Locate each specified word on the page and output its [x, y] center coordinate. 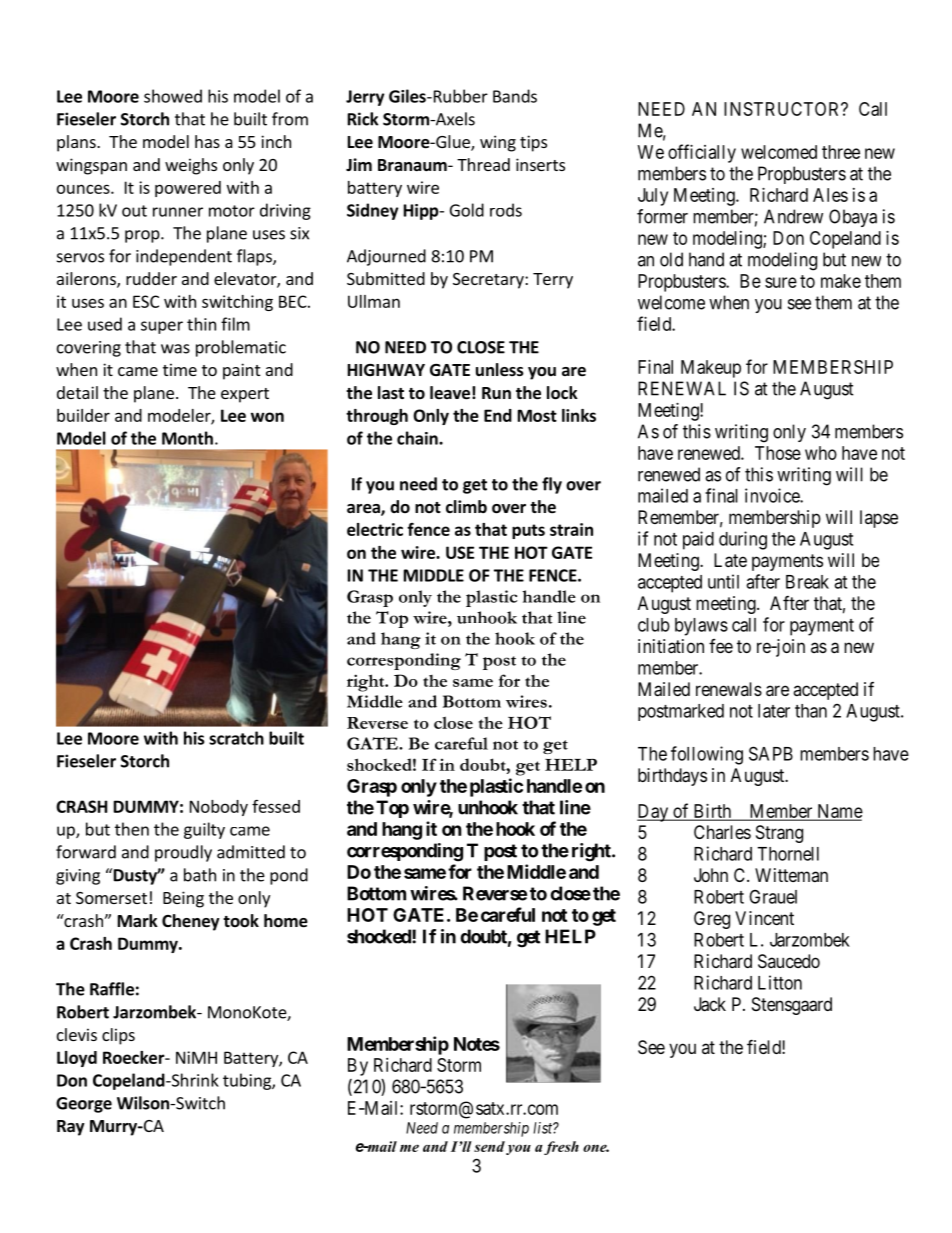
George [84, 1105]
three [841, 152]
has [207, 141]
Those [778, 453]
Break [807, 582]
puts [528, 531]
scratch [236, 738]
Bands [515, 96]
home [286, 921]
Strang [779, 834]
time [180, 369]
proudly [183, 853]
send [489, 1146]
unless [500, 370]
